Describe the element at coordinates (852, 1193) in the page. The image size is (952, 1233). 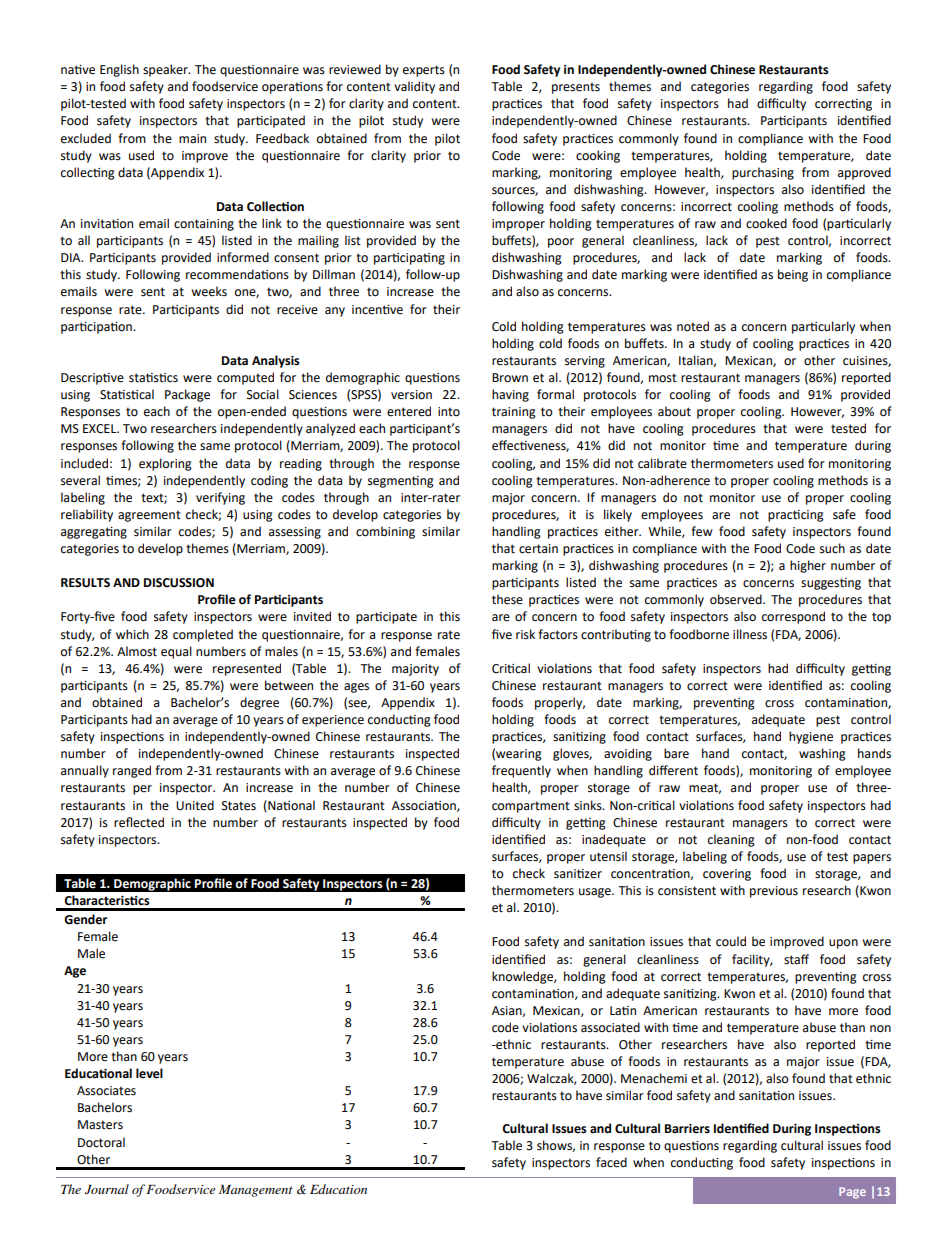
I see `Page` at that location.
